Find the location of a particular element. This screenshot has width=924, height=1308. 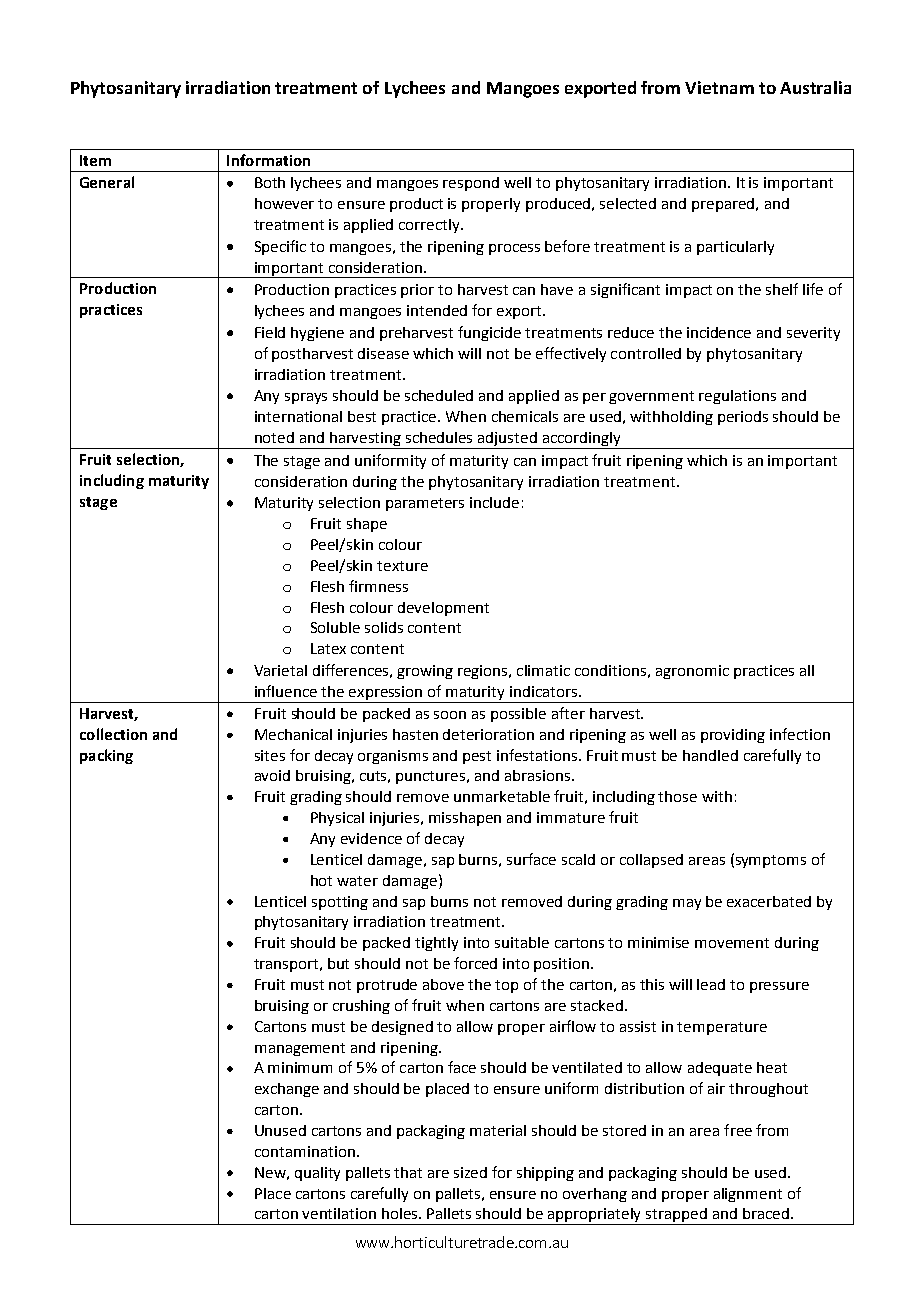

sized is located at coordinates (470, 1172).
